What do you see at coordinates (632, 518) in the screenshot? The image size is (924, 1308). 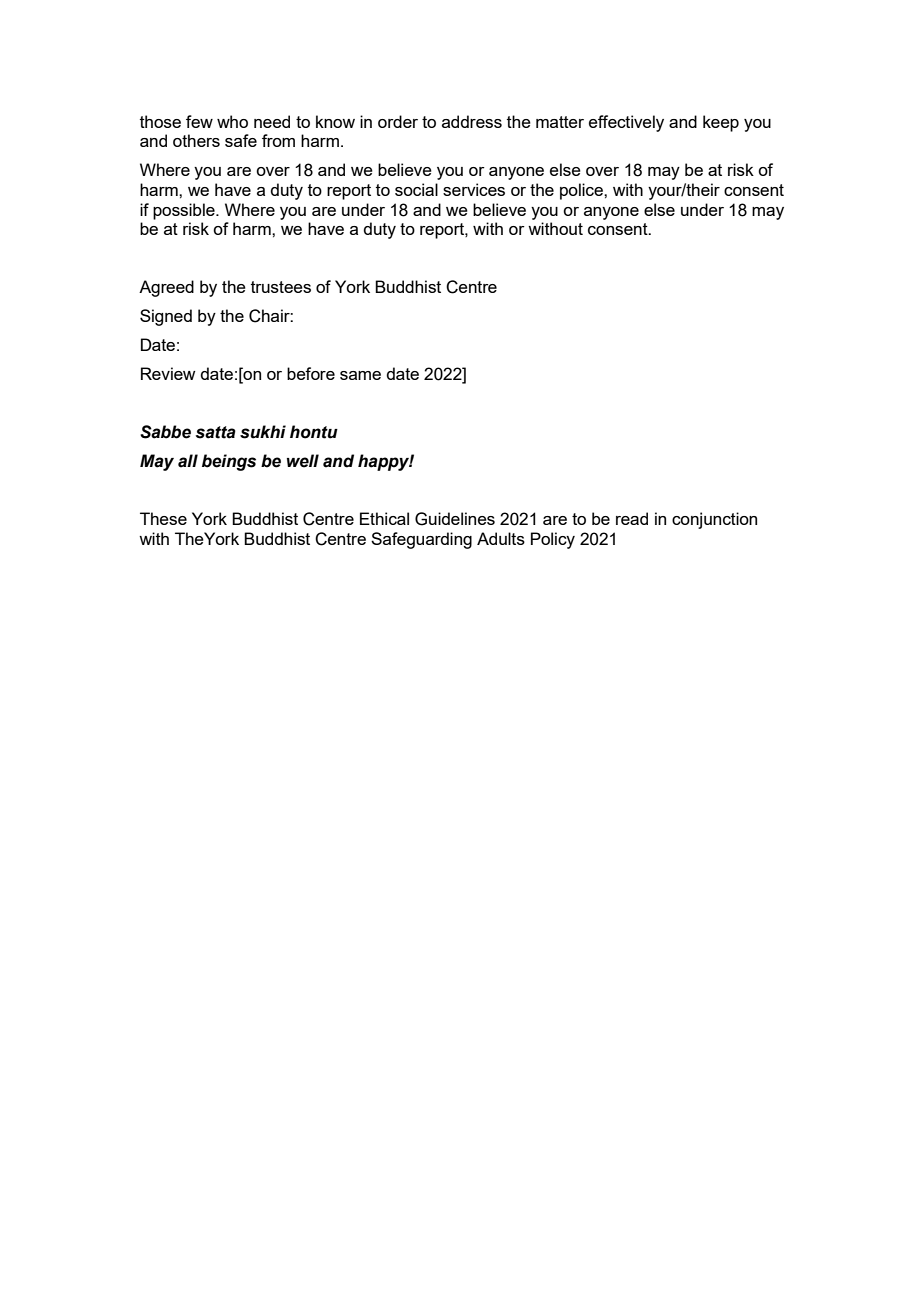 I see `read` at bounding box center [632, 518].
